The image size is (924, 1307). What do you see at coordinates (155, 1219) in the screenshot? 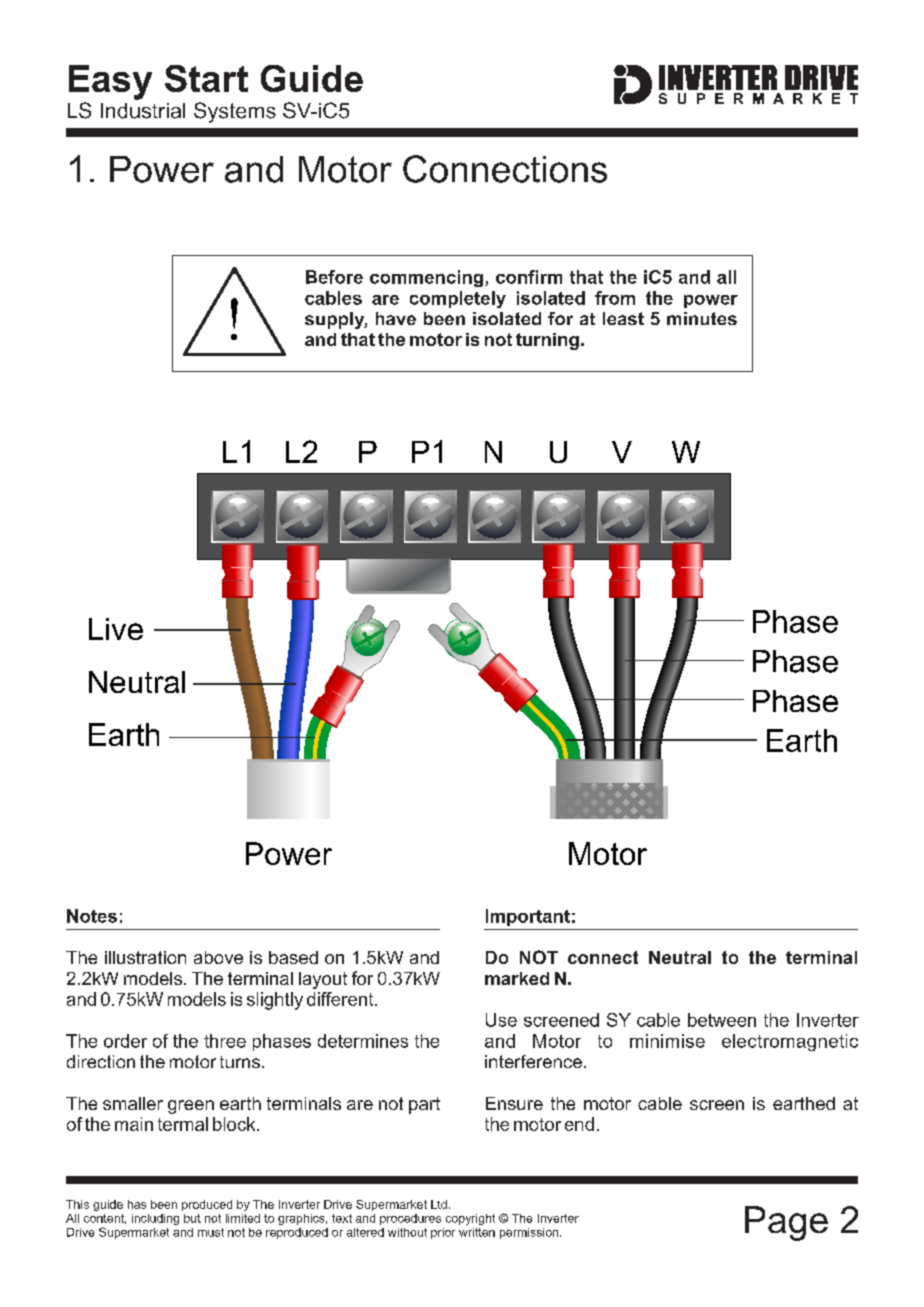
I see `including` at bounding box center [155, 1219].
